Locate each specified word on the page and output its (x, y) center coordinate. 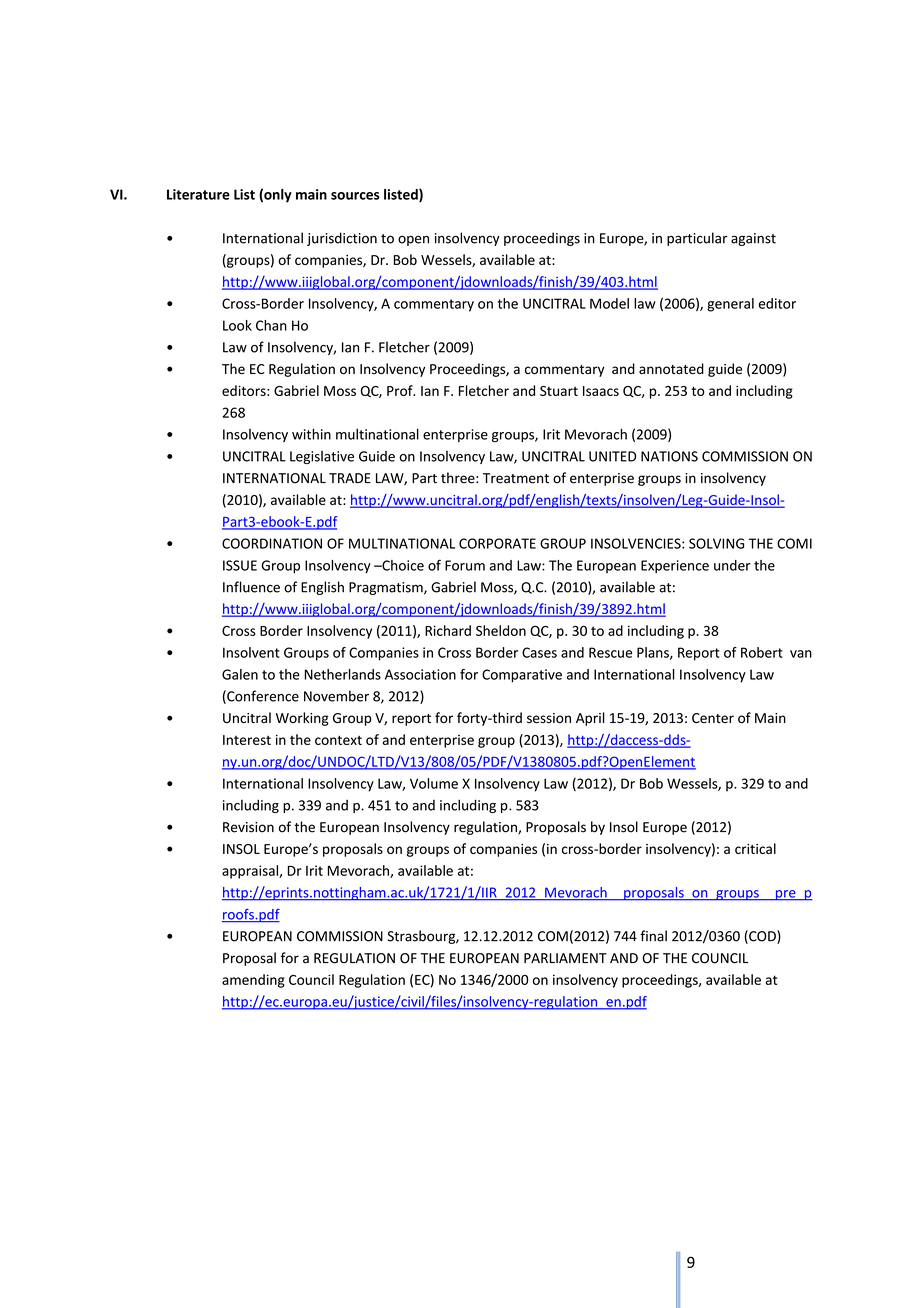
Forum (465, 565)
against (753, 239)
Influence (251, 587)
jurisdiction (342, 239)
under (732, 565)
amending (253, 981)
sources (355, 196)
